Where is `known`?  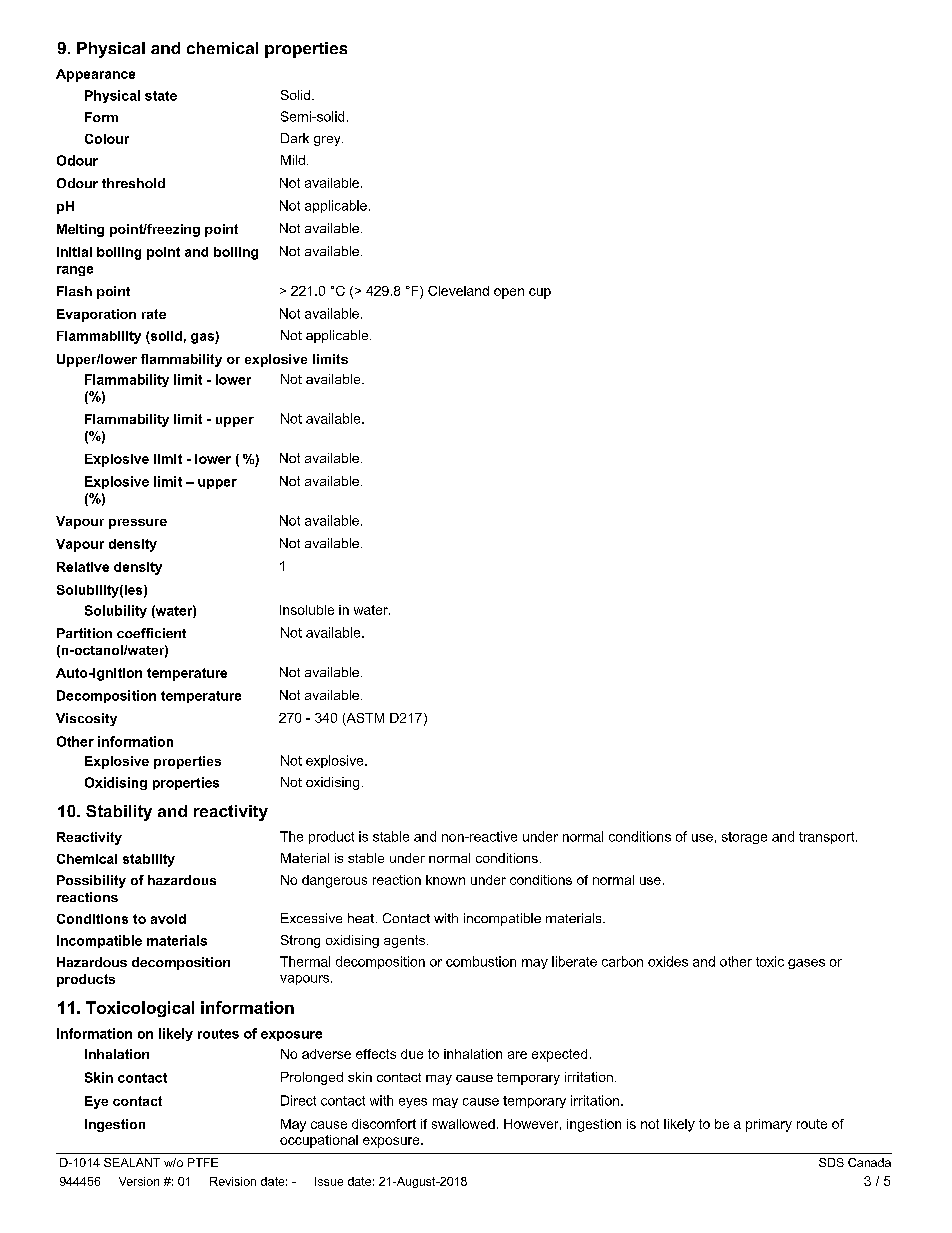
known is located at coordinates (445, 880).
